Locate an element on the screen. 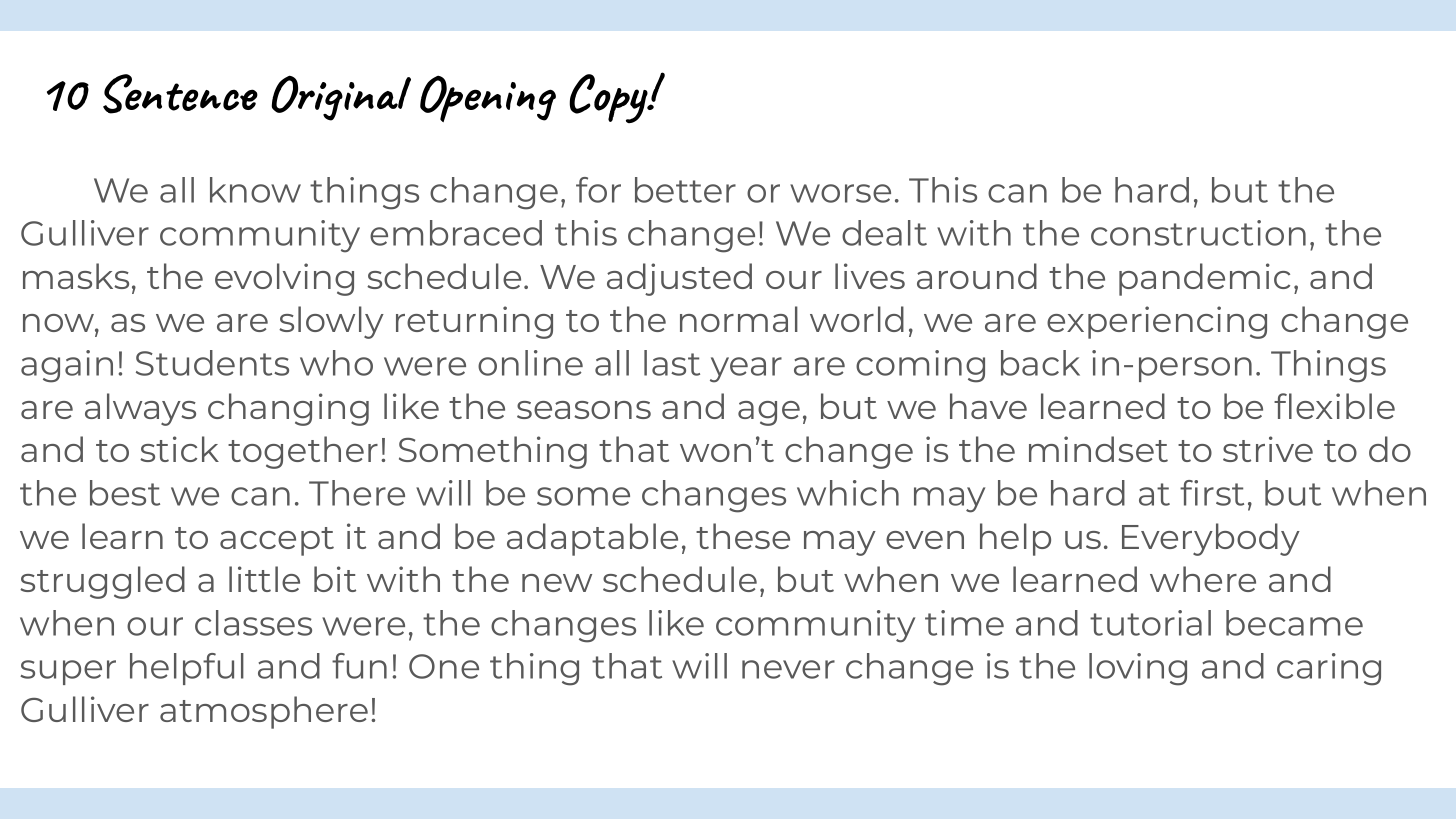 This screenshot has width=1456, height=819. Sentence is located at coordinates (180, 94).
